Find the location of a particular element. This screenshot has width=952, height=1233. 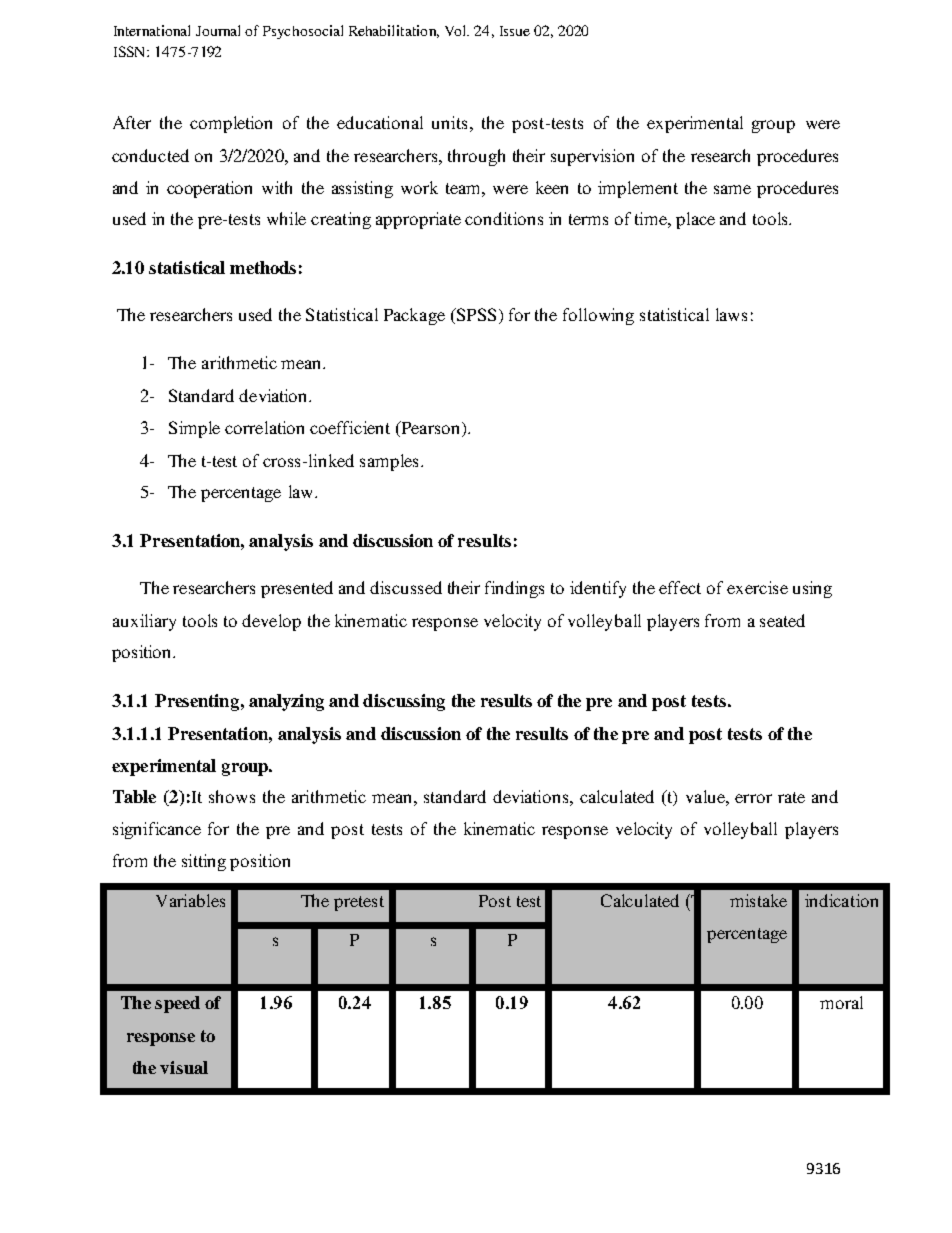

findings is located at coordinates (514, 589).
